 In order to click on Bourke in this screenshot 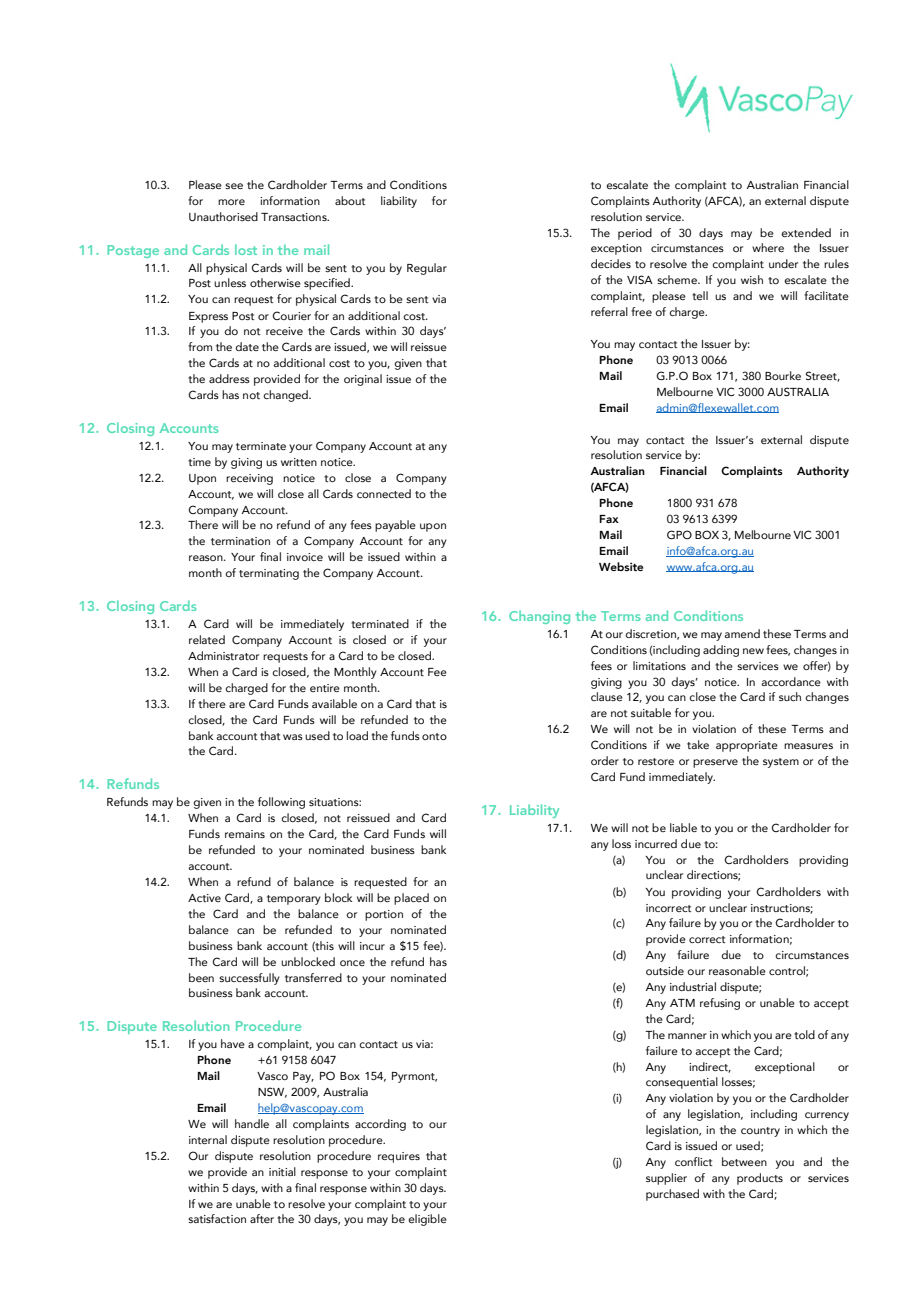, I will do `click(783, 375)`.
